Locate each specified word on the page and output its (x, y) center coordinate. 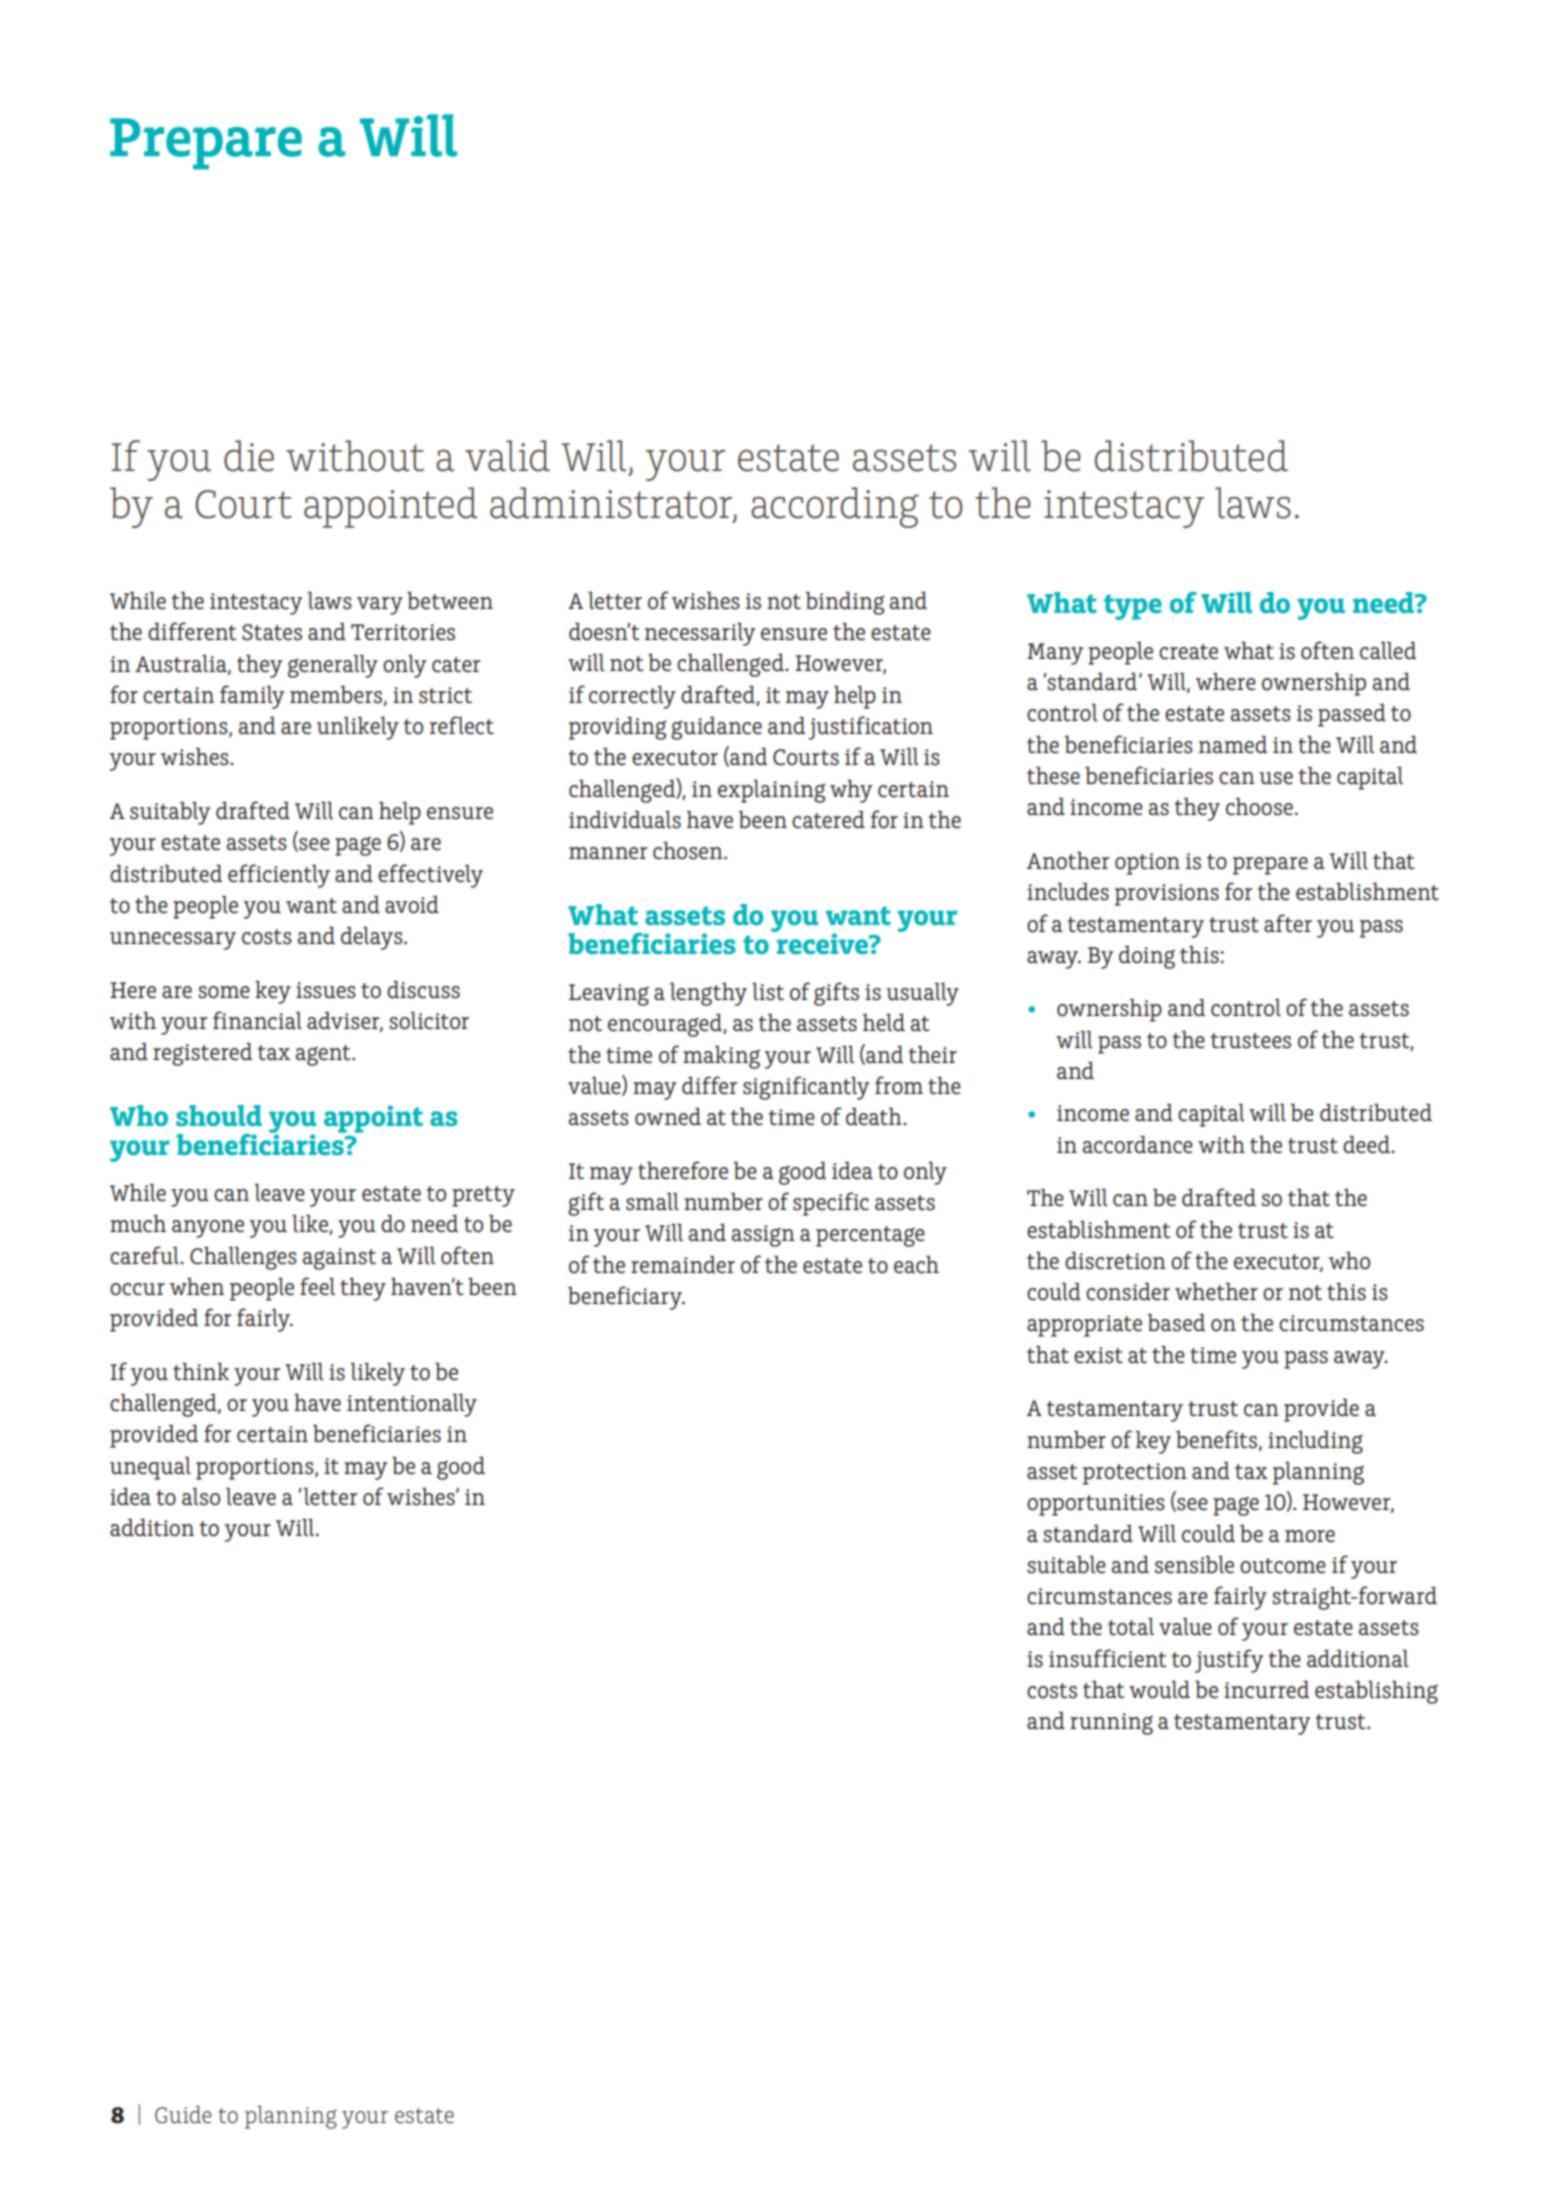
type (1133, 607)
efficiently (279, 876)
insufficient (1107, 1658)
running (1111, 1724)
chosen (689, 851)
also (201, 1497)
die (249, 456)
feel (317, 1286)
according (835, 507)
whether (1216, 1292)
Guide (183, 2115)
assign (763, 1236)
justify (1229, 1661)
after (1288, 923)
